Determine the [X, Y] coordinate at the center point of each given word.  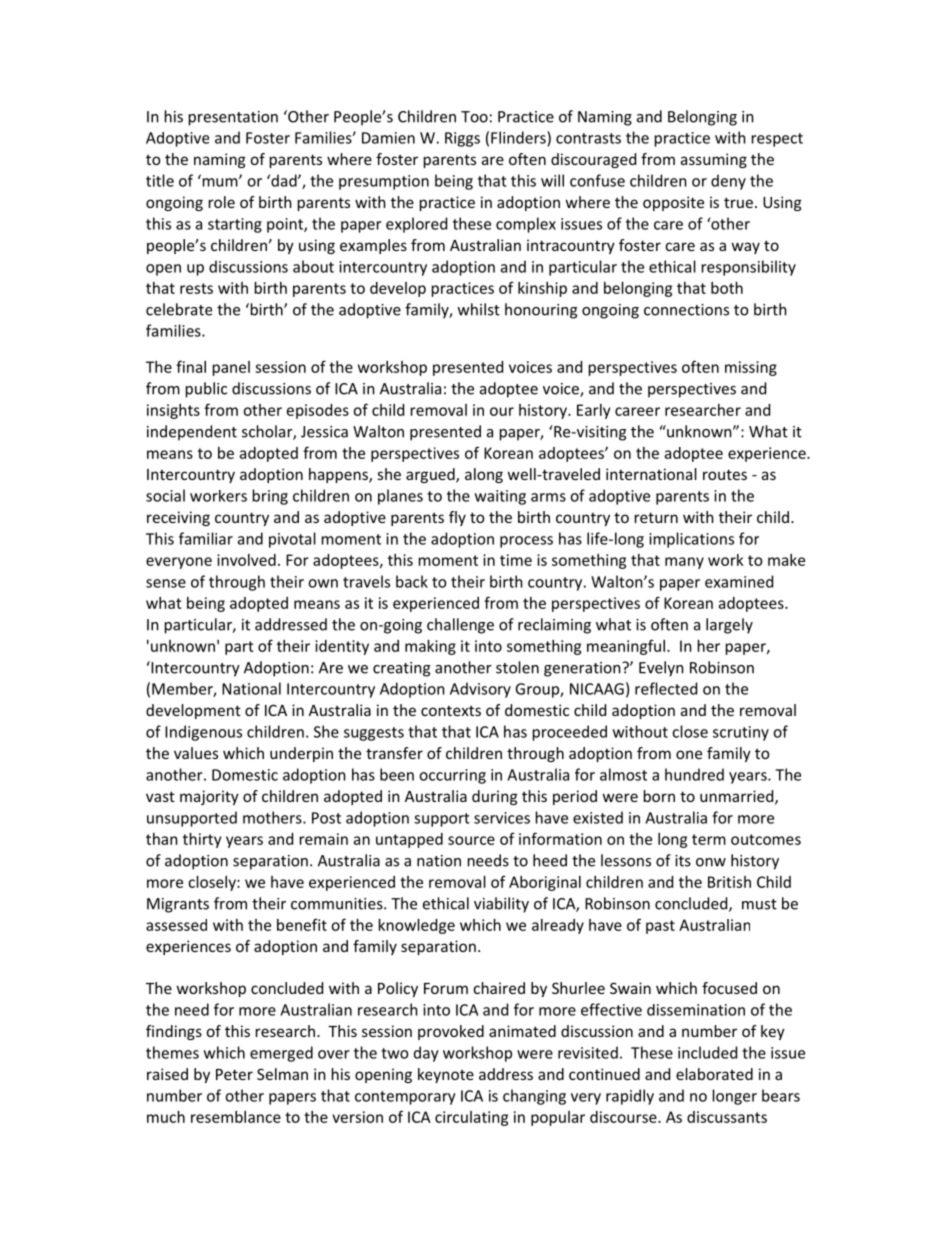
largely [729, 626]
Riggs [462, 139]
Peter [234, 1074]
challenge [460, 626]
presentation [233, 118]
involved [246, 560]
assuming [714, 160]
